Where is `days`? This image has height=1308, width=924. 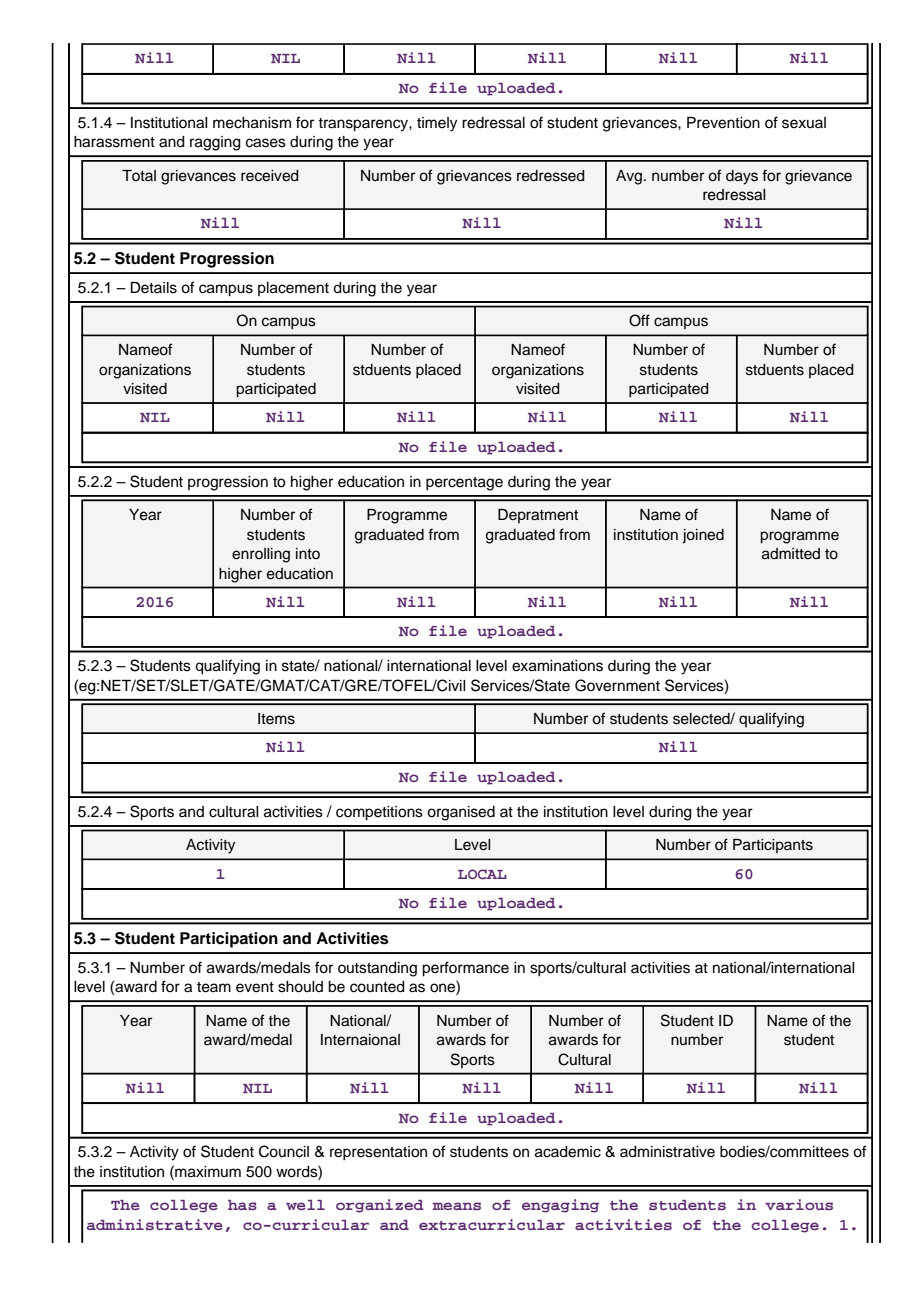
days is located at coordinates (742, 177).
